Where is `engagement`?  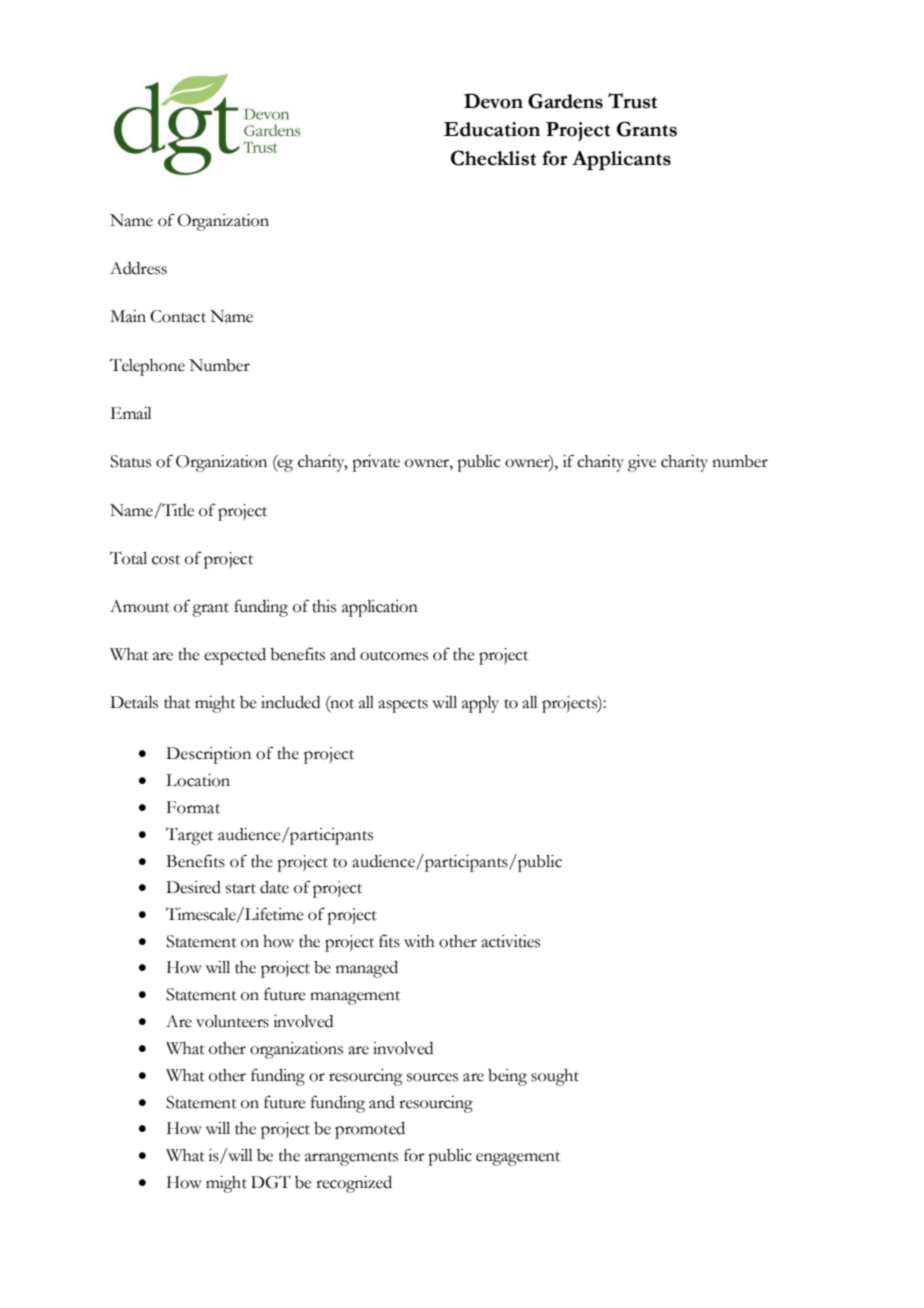 engagement is located at coordinates (518, 1159).
